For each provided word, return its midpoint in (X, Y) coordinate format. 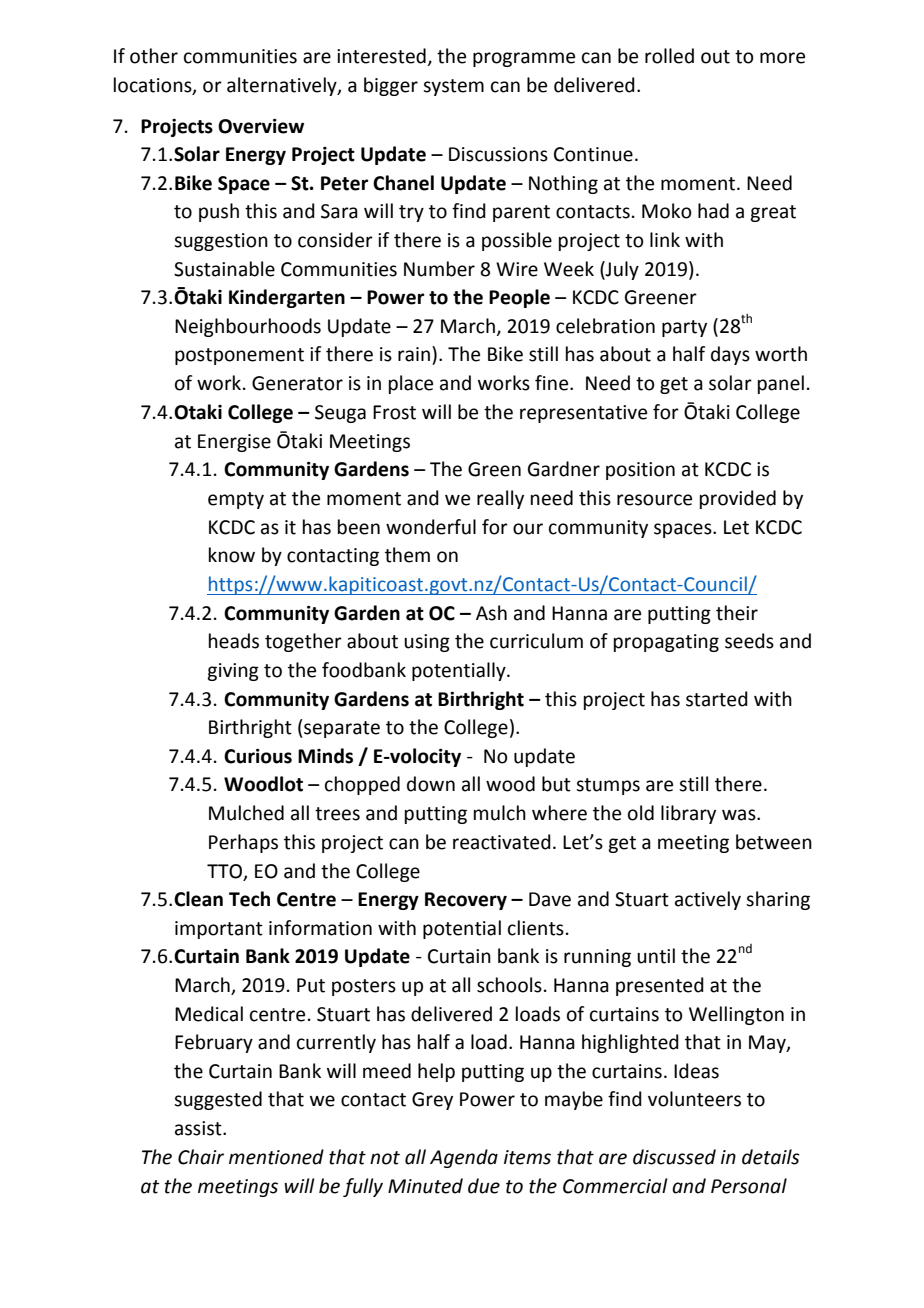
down (431, 784)
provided (738, 499)
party (684, 328)
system (453, 87)
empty (236, 500)
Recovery (466, 901)
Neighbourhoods (248, 327)
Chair (201, 1157)
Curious (258, 756)
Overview (261, 126)
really (500, 499)
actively (708, 900)
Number (439, 269)
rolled (669, 56)
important (219, 930)
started (717, 699)
